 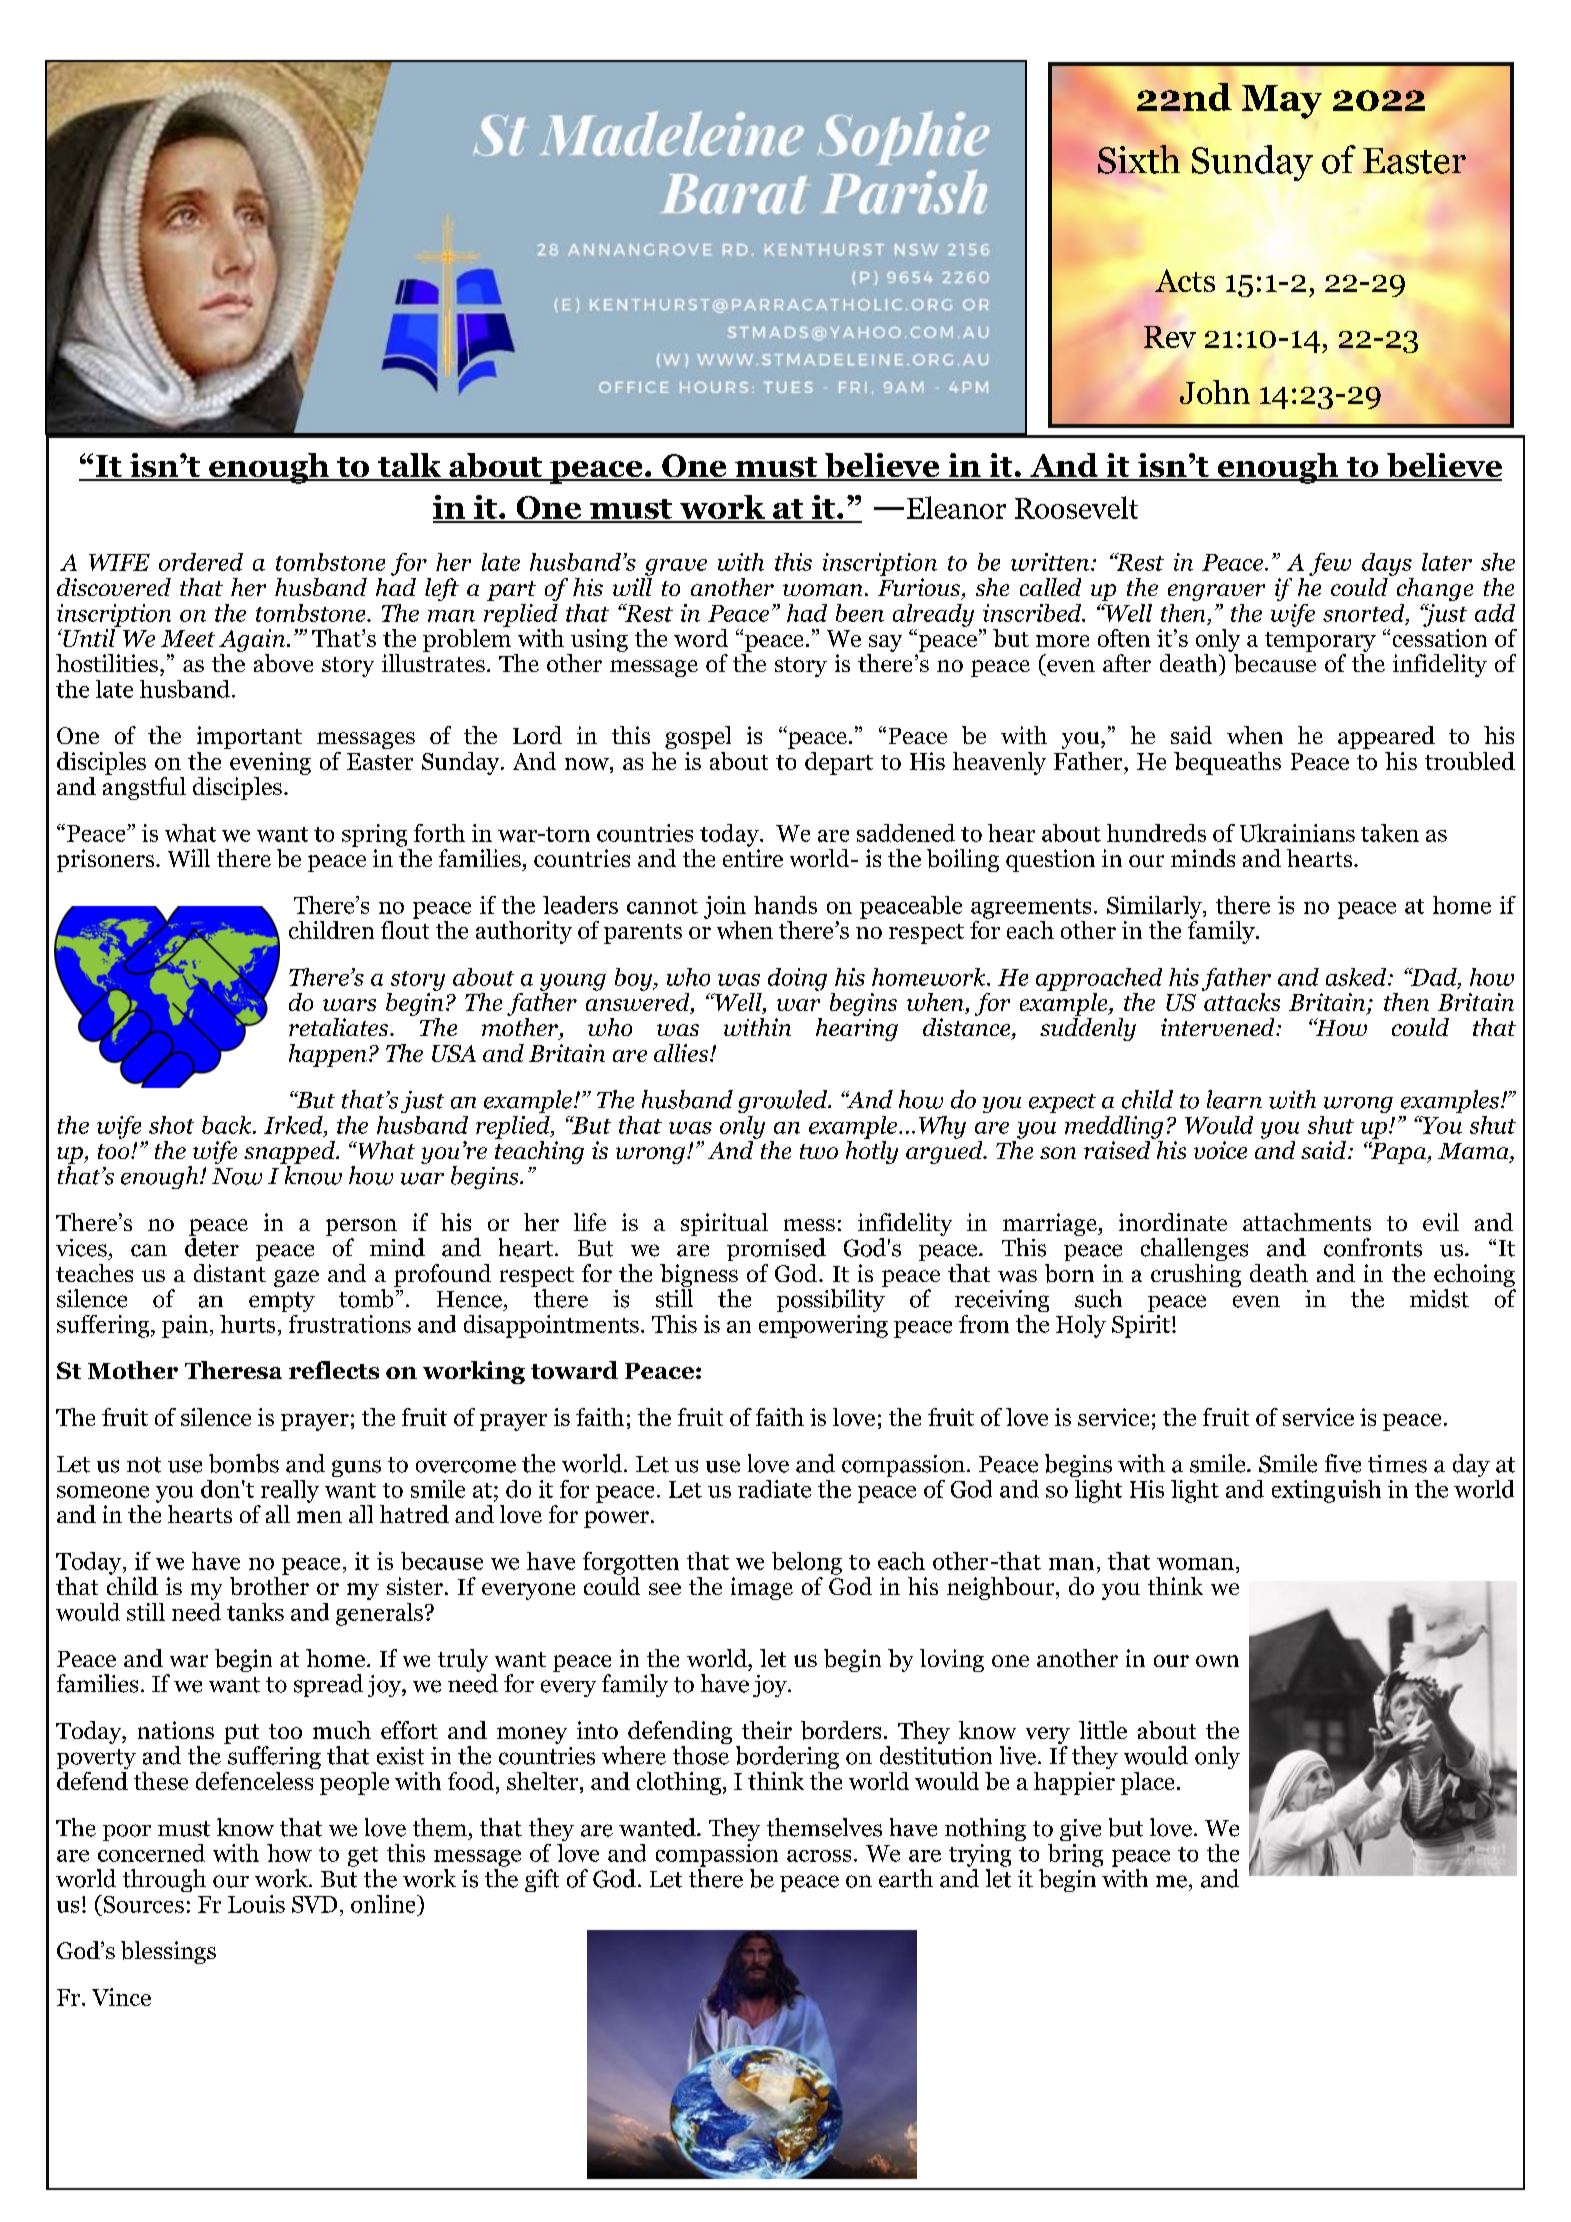 I want to click on appeared, so click(x=1386, y=737).
